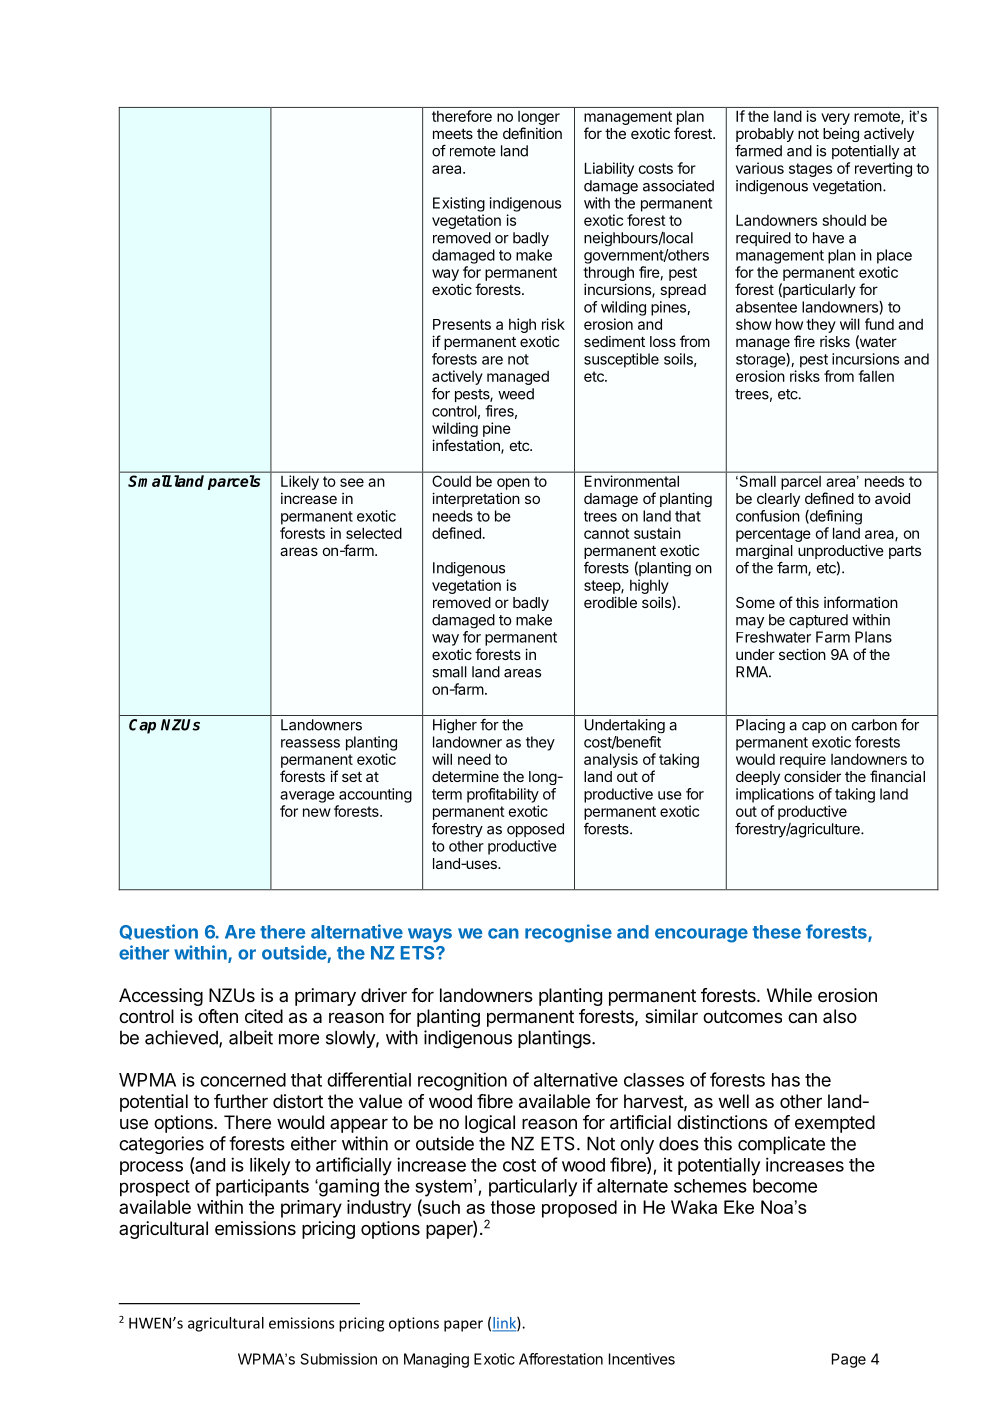 The height and width of the document is (1410, 997). What do you see at coordinates (568, 933) in the document?
I see `recognise` at bounding box center [568, 933].
